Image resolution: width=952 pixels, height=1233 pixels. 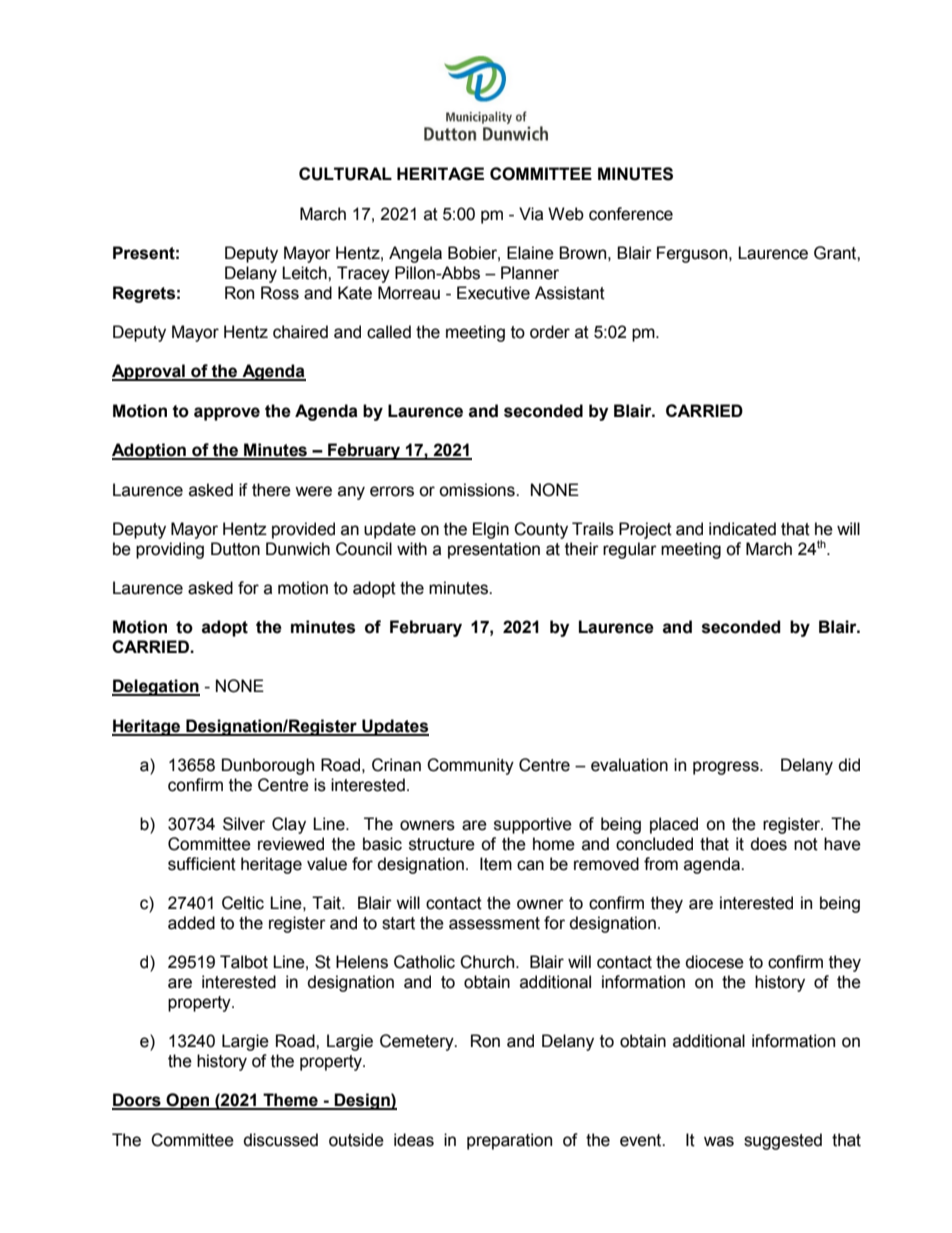 What do you see at coordinates (783, 1141) in the screenshot?
I see `suggested` at bounding box center [783, 1141].
